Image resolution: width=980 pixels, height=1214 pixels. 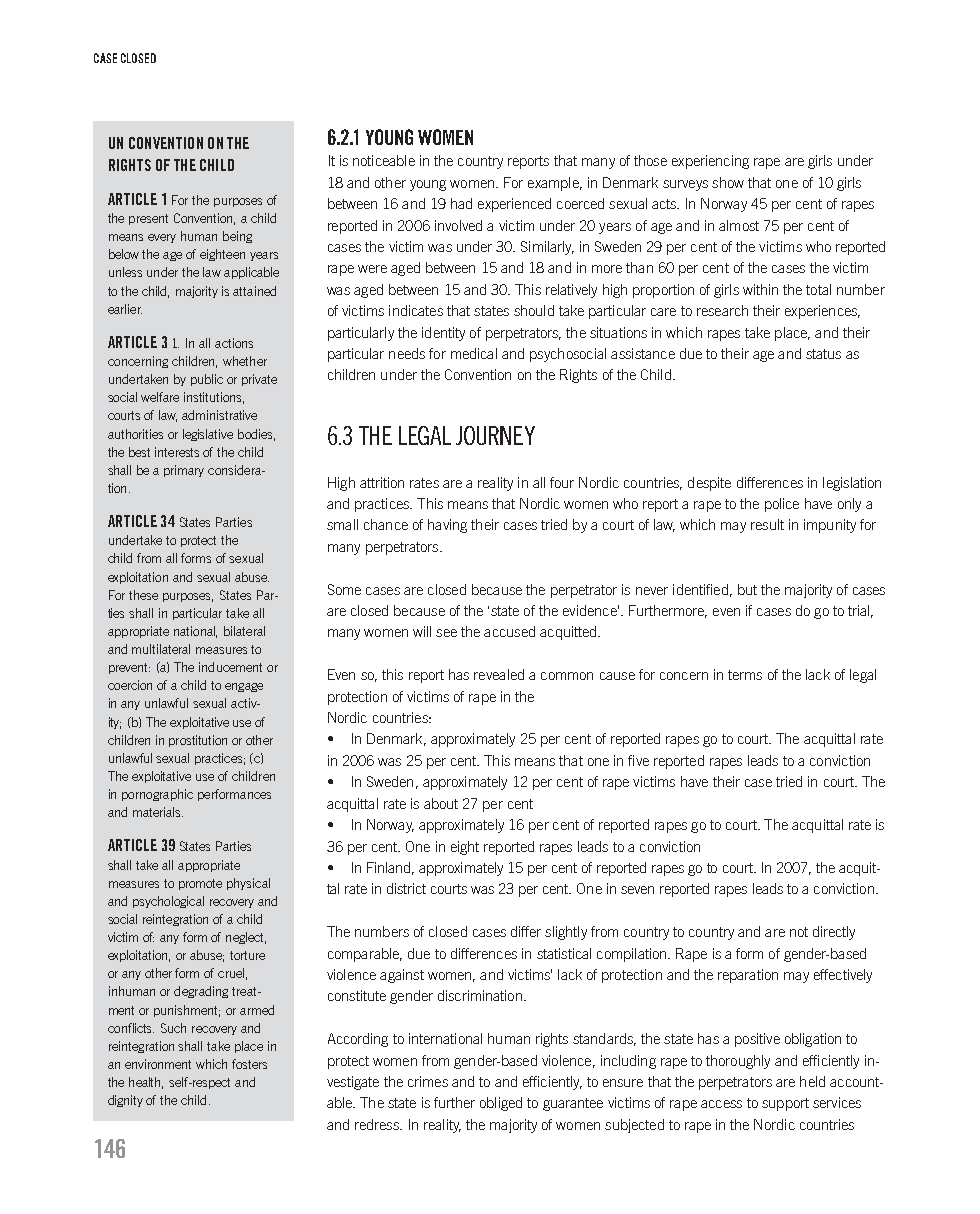 I want to click on being, so click(x=237, y=237).
